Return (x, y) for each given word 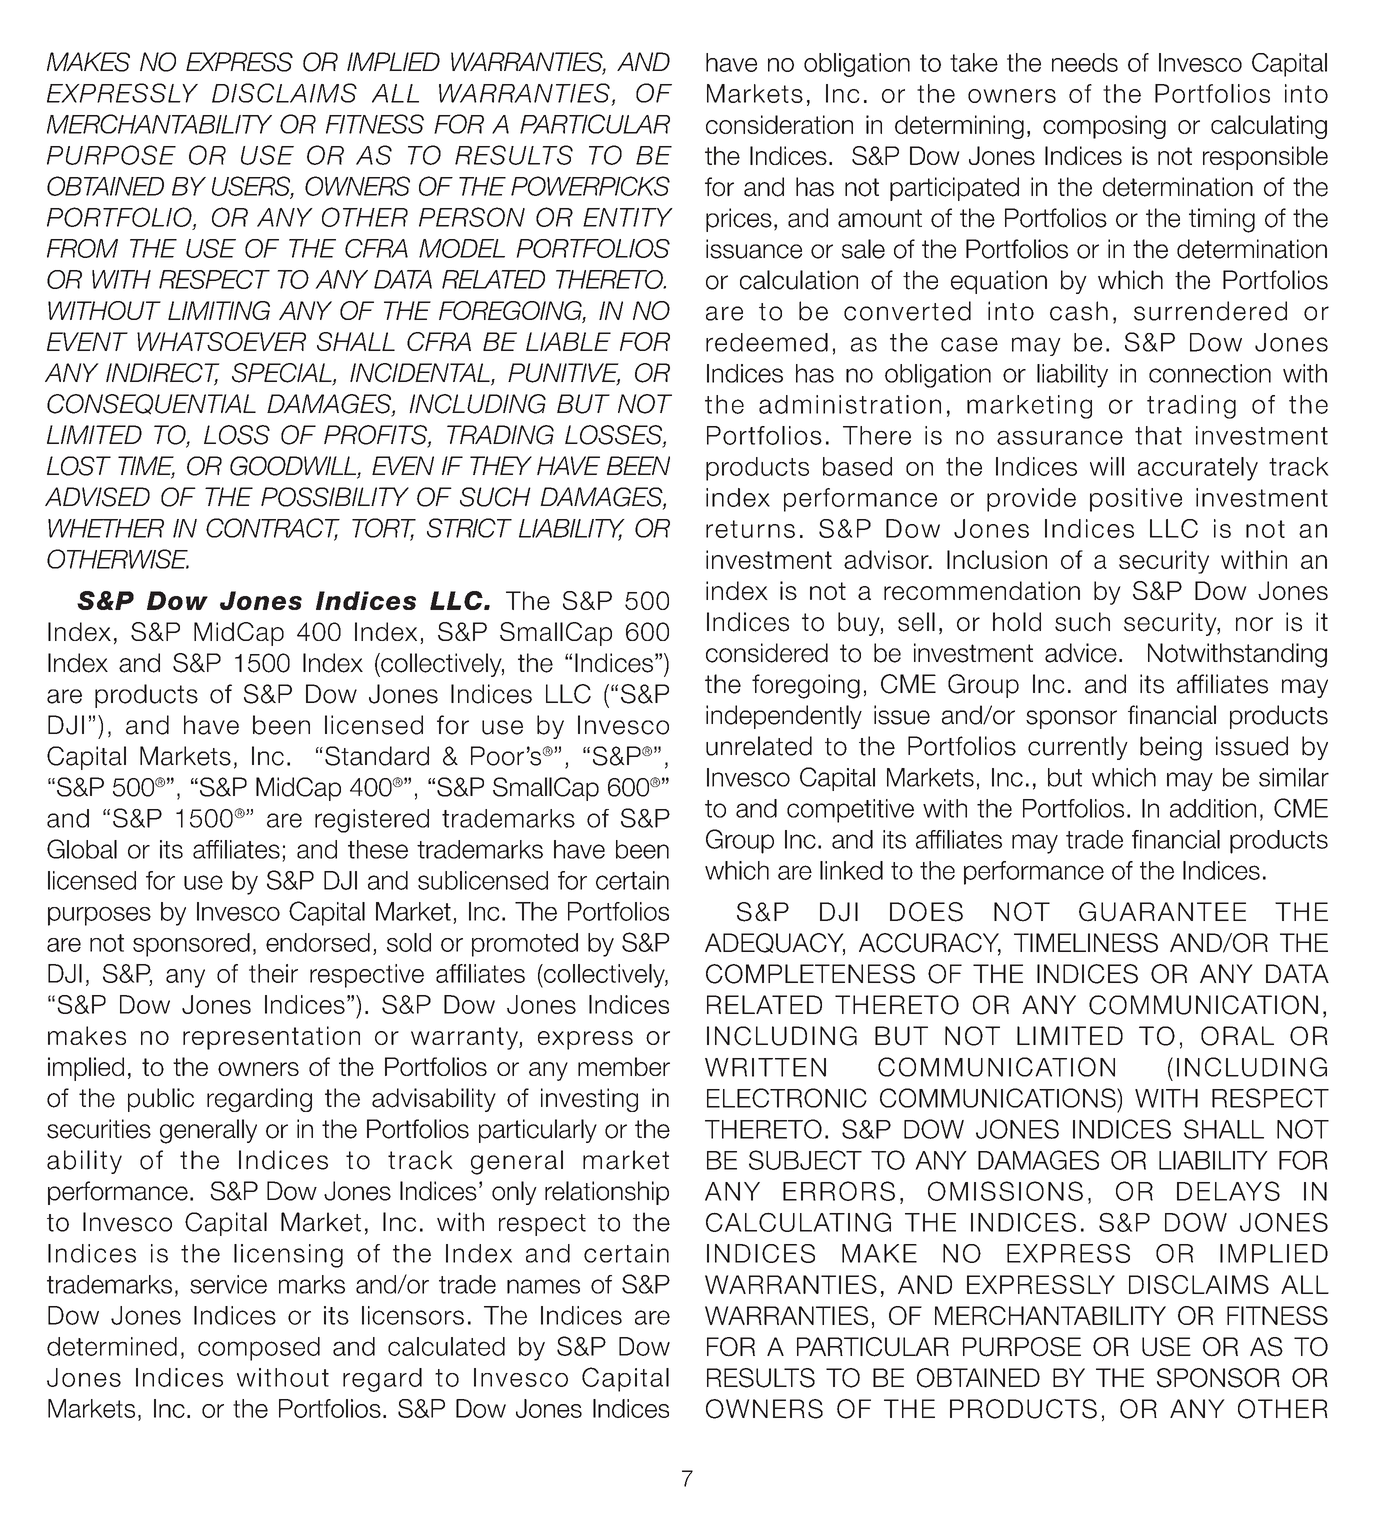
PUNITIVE (564, 374)
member (624, 1066)
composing (1104, 127)
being (1171, 748)
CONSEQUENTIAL (151, 404)
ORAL (1237, 1036)
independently (784, 717)
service (228, 1284)
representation (271, 1038)
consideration (779, 124)
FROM (82, 248)
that (1158, 435)
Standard (377, 756)
